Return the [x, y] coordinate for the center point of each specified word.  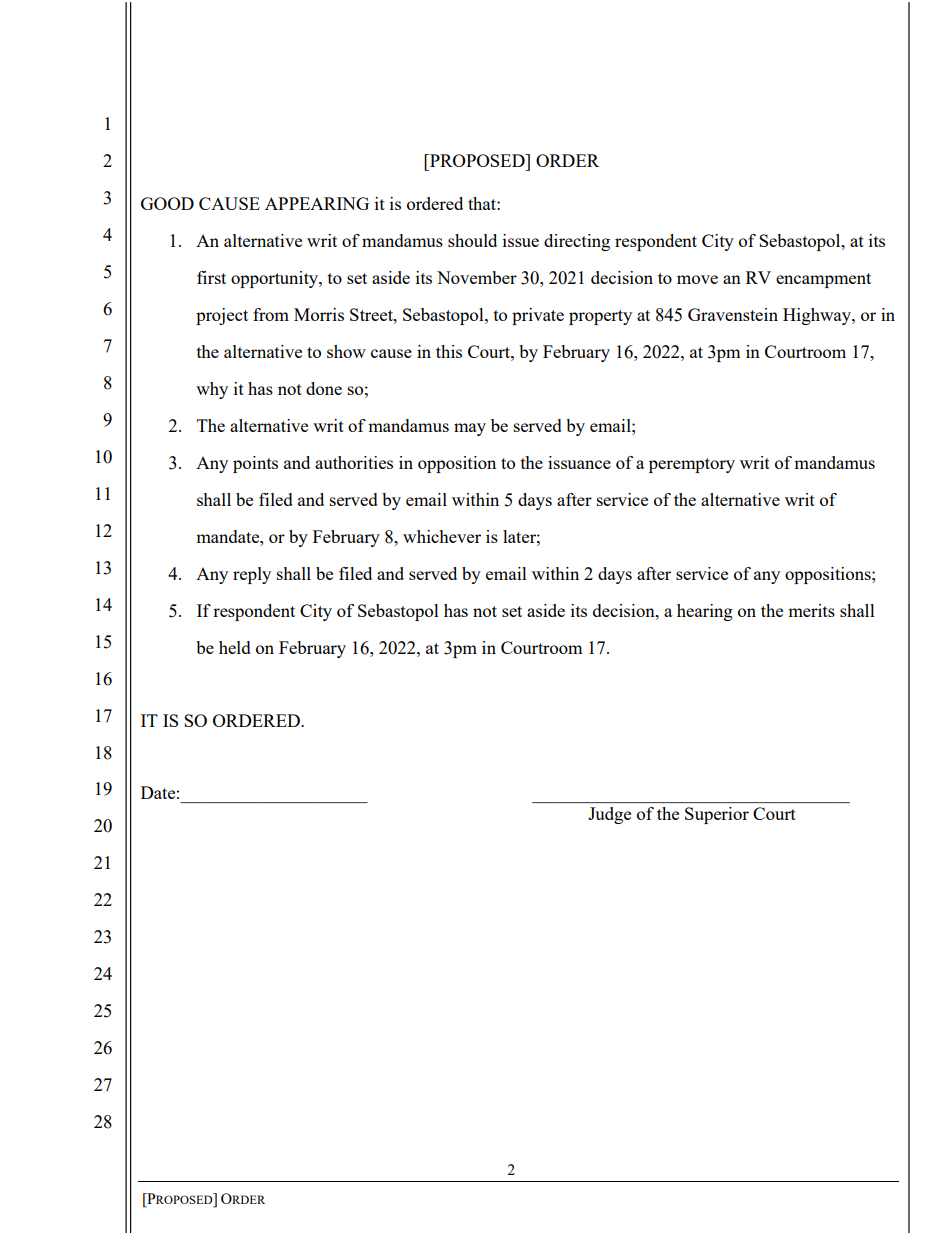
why [212, 390]
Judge [609, 815]
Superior [717, 815]
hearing [705, 612]
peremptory [692, 465]
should [472, 240]
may [470, 429]
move [697, 279]
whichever [442, 536]
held [235, 647]
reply [252, 575]
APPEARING [317, 203]
